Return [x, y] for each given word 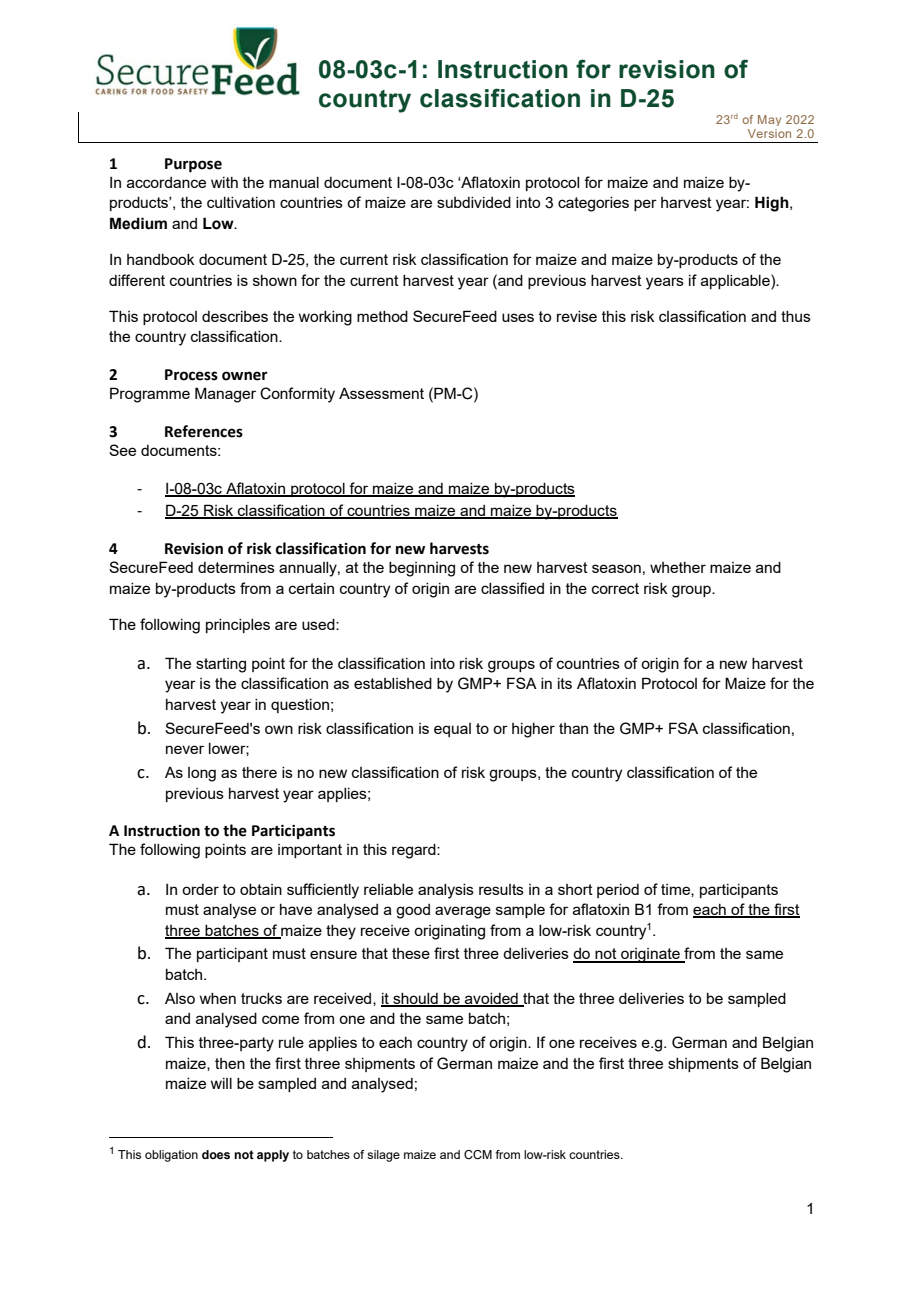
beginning [422, 569]
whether [678, 567]
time [676, 890]
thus [796, 316]
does [216, 1154]
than [573, 728]
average [463, 912]
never [185, 749]
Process [191, 375]
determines [236, 567]
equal [452, 730]
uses [518, 317]
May [769, 120]
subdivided [474, 202]
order [200, 889]
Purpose [193, 165]
